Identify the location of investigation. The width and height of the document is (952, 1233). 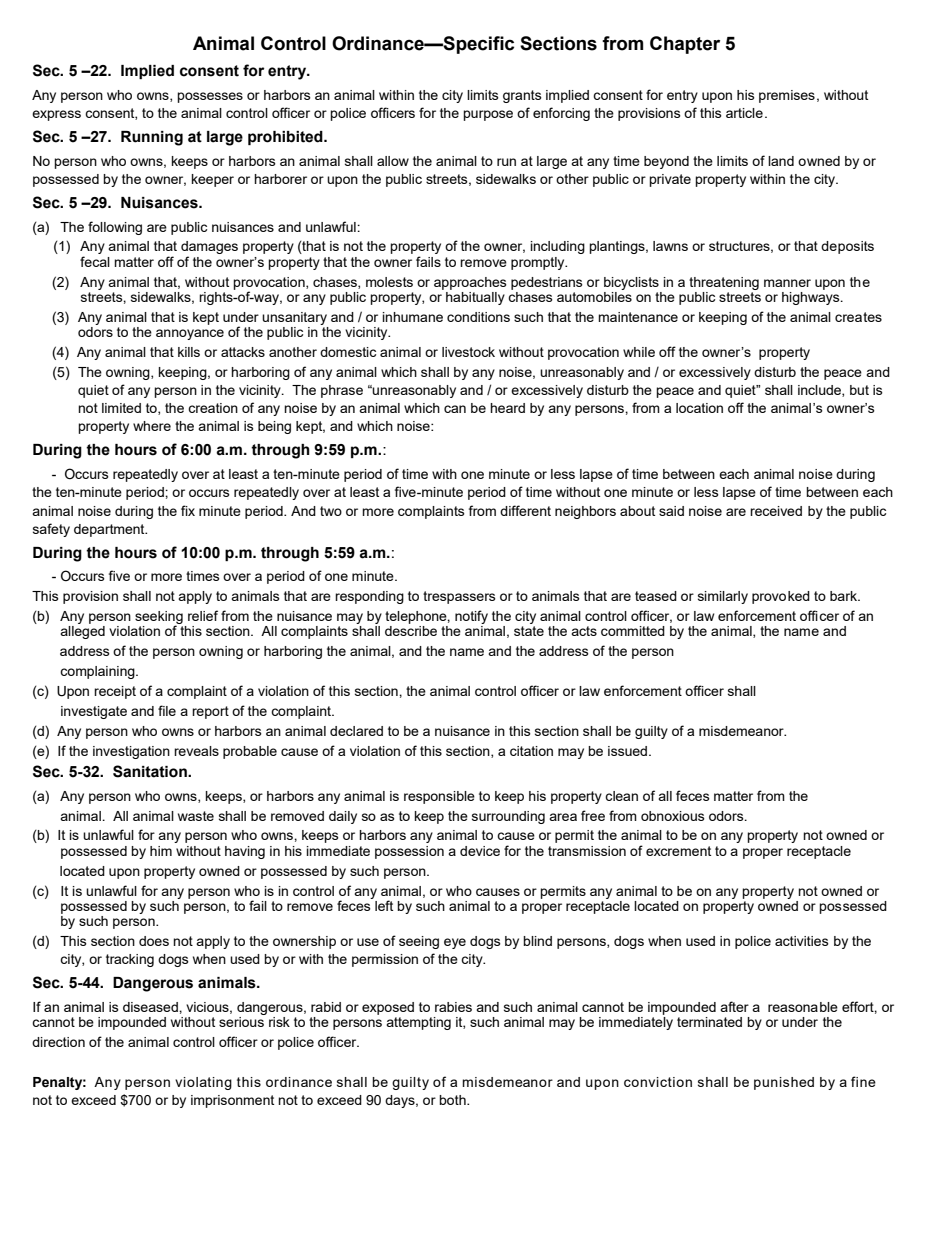
(131, 752).
